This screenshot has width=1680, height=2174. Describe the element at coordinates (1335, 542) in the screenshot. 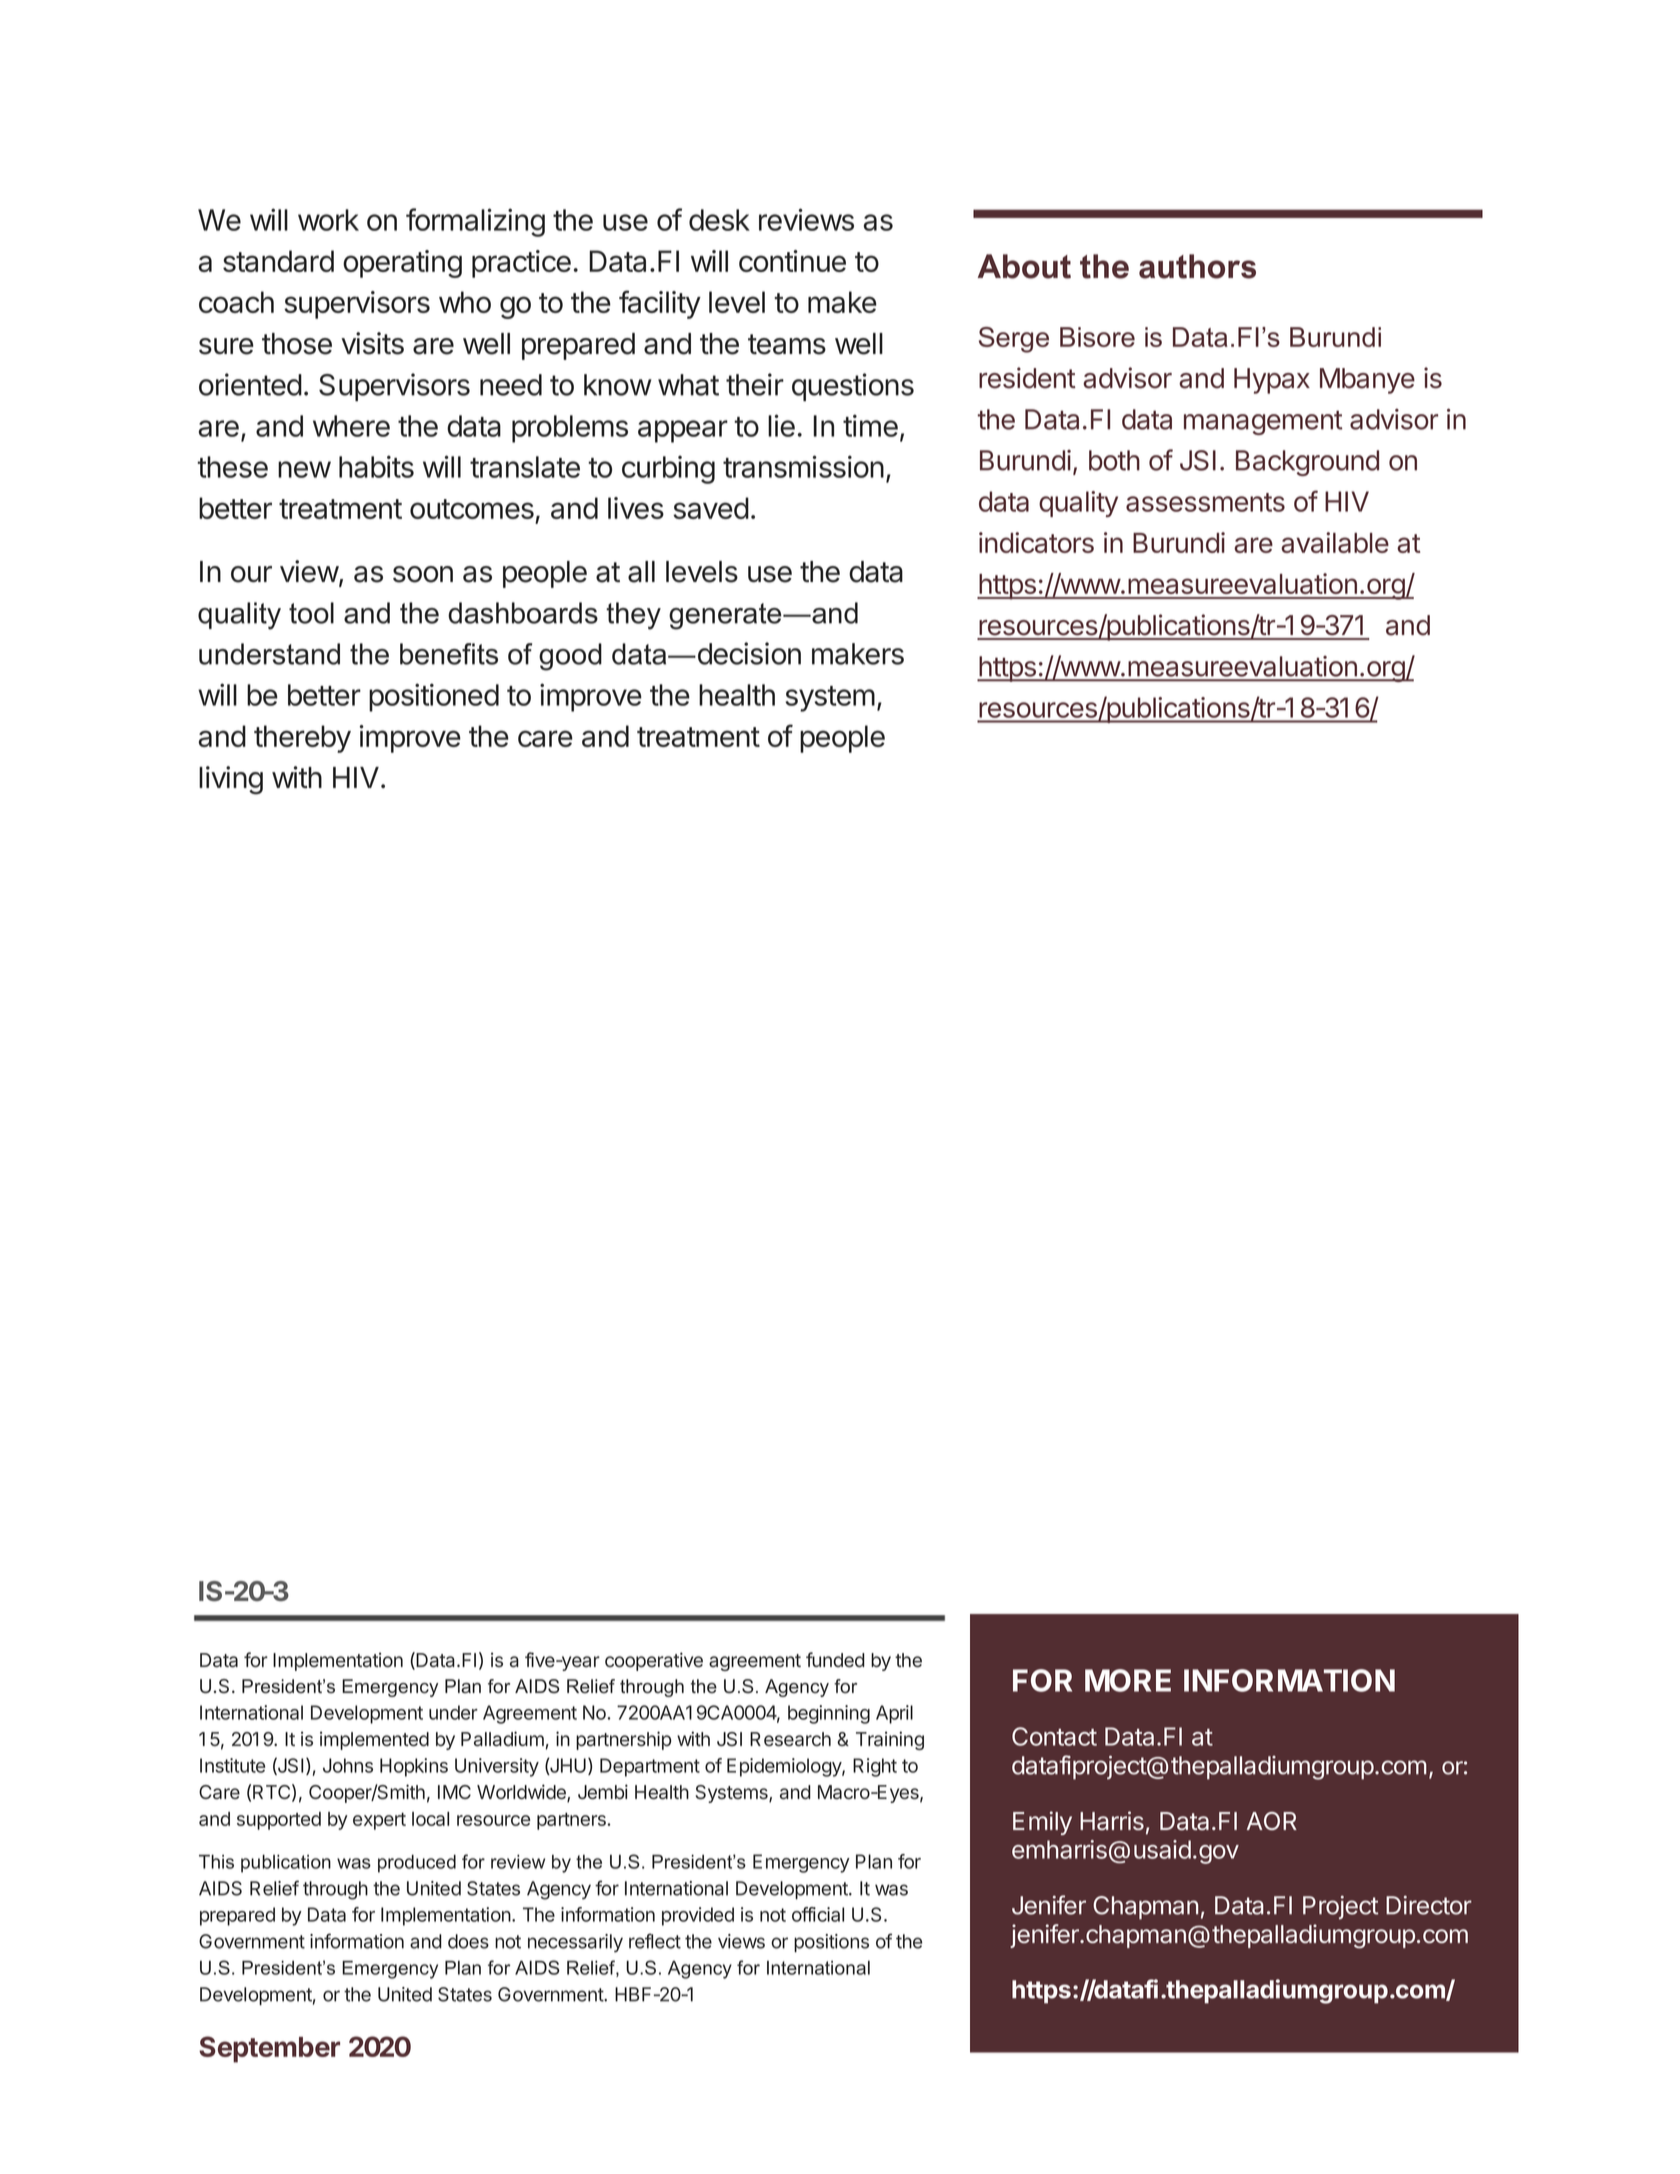

I see `available` at that location.
